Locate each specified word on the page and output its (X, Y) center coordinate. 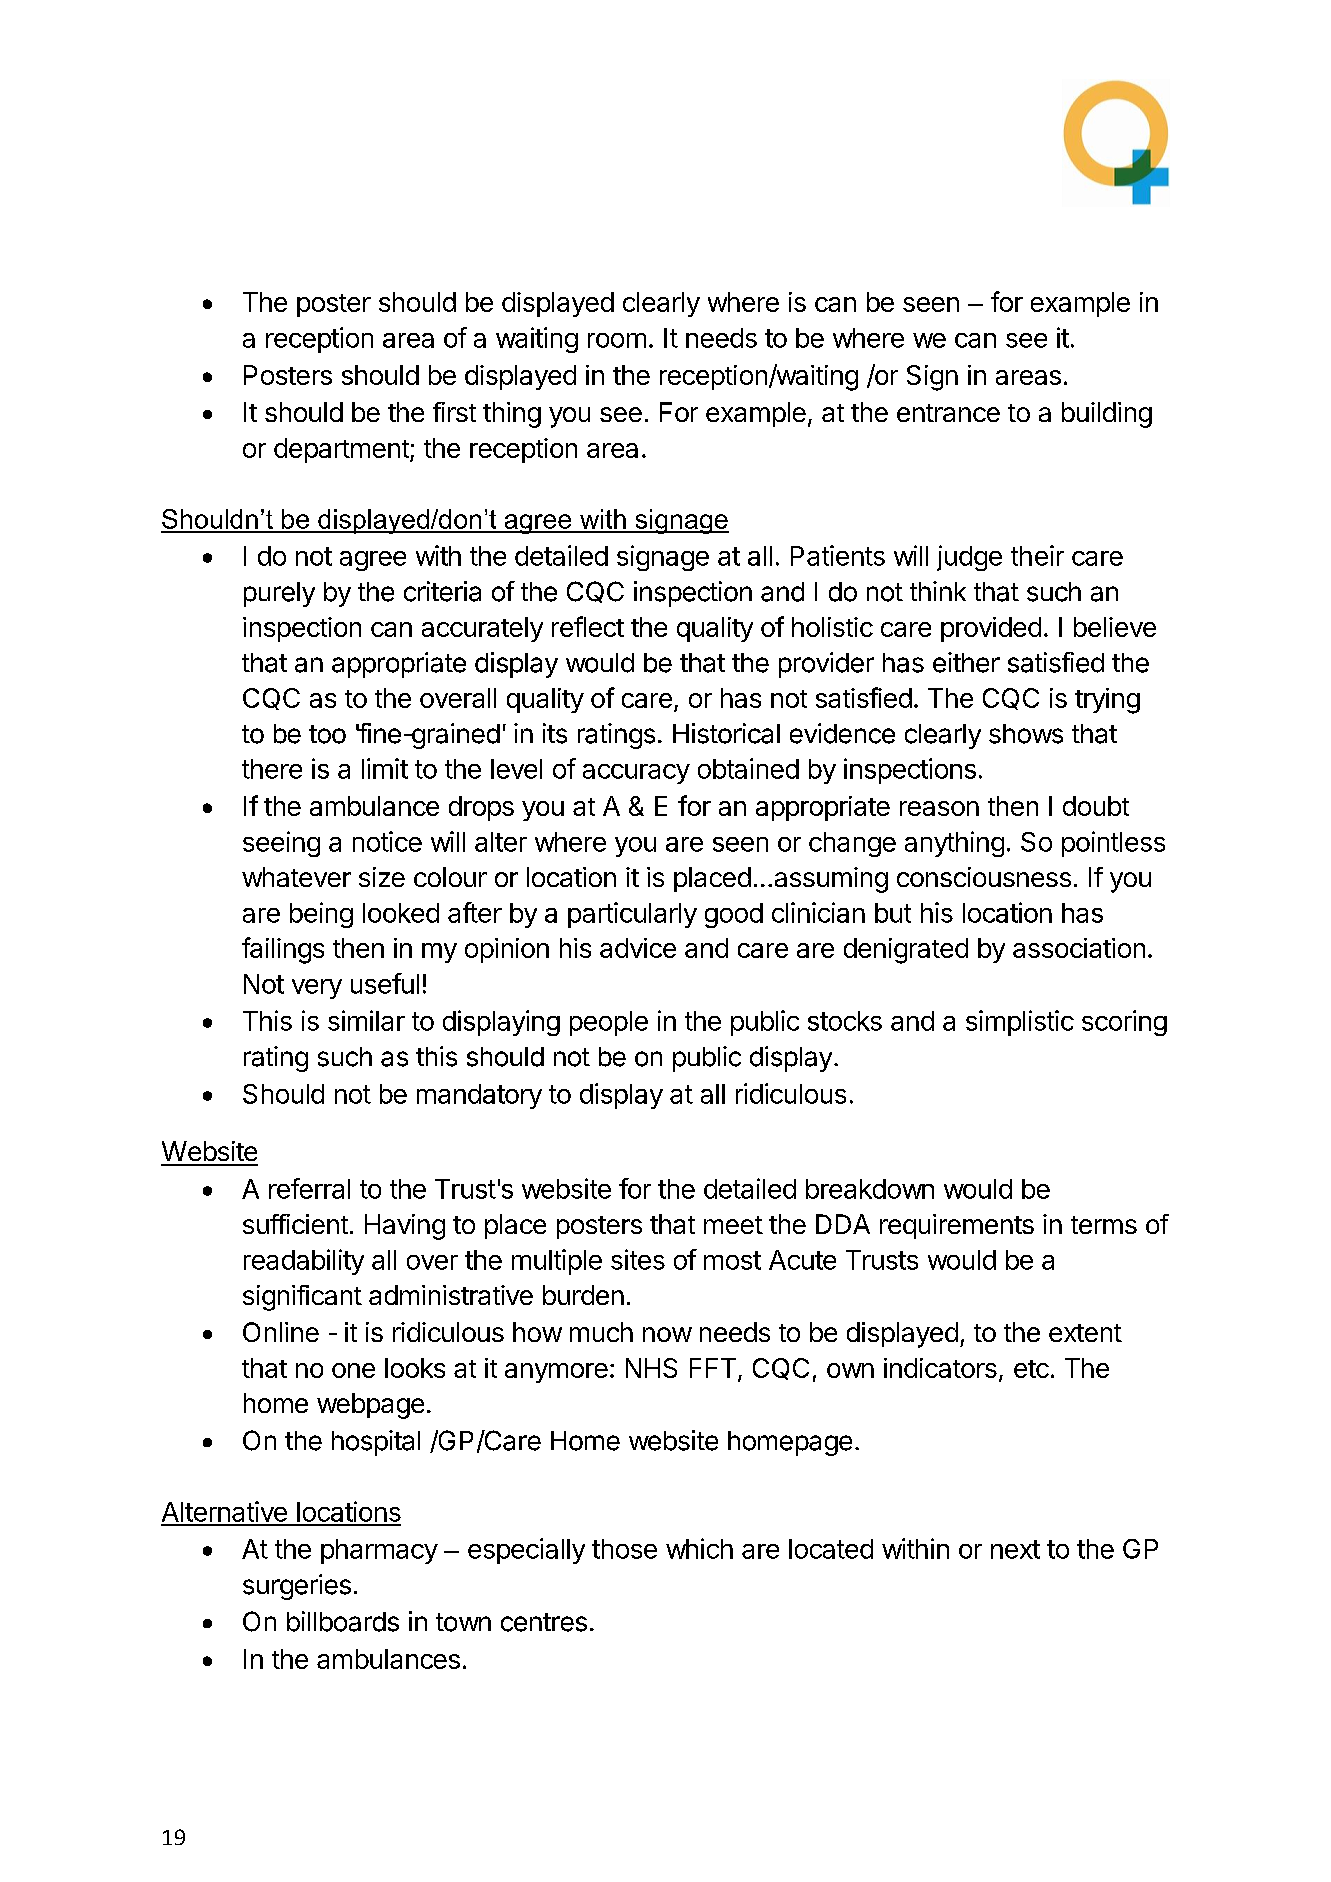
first (454, 412)
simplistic (1020, 1023)
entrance (948, 413)
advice (638, 948)
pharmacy (379, 1551)
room (617, 340)
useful (385, 983)
